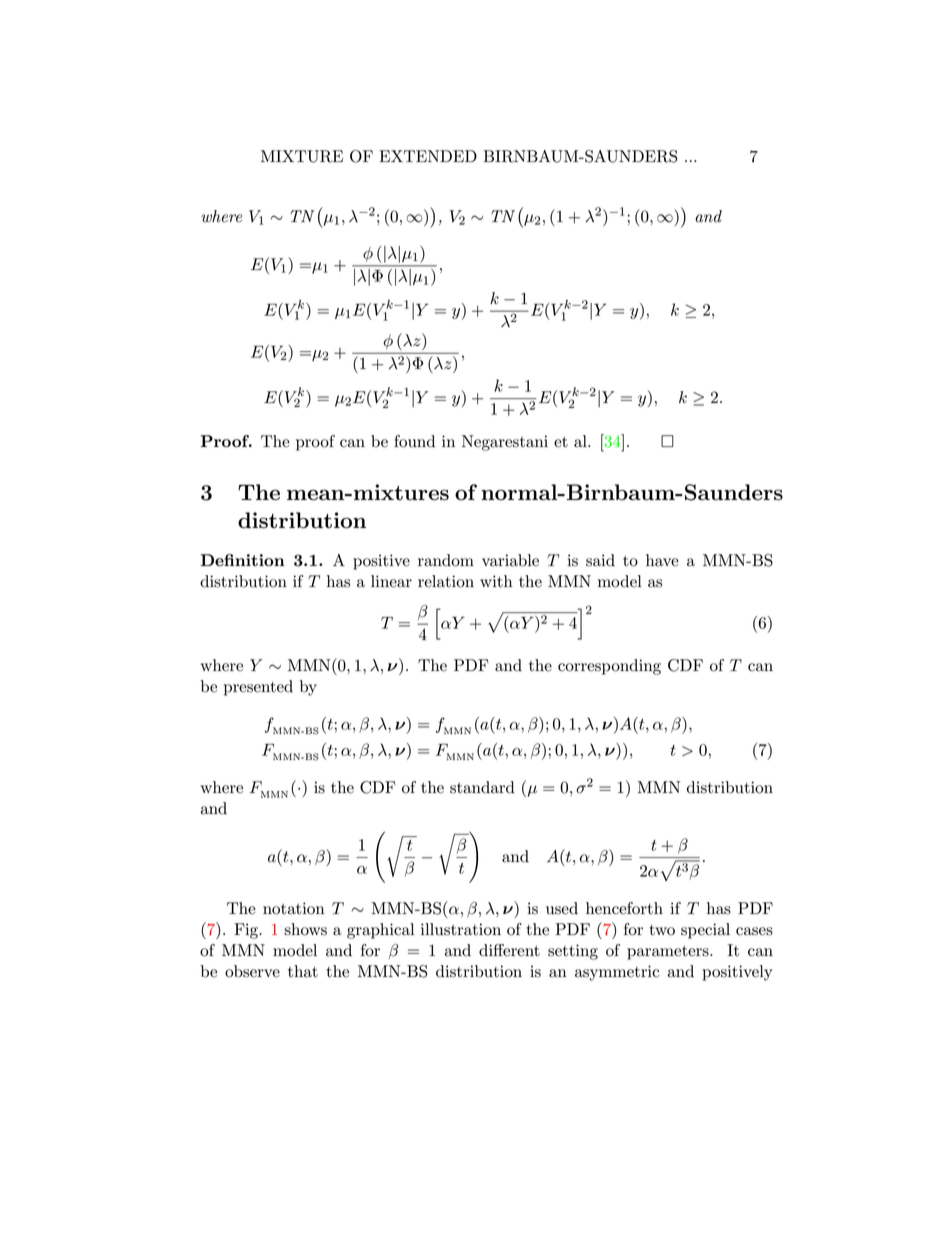 This page has width=952, height=1233. What do you see at coordinates (305, 929) in the page?
I see `shows` at bounding box center [305, 929].
